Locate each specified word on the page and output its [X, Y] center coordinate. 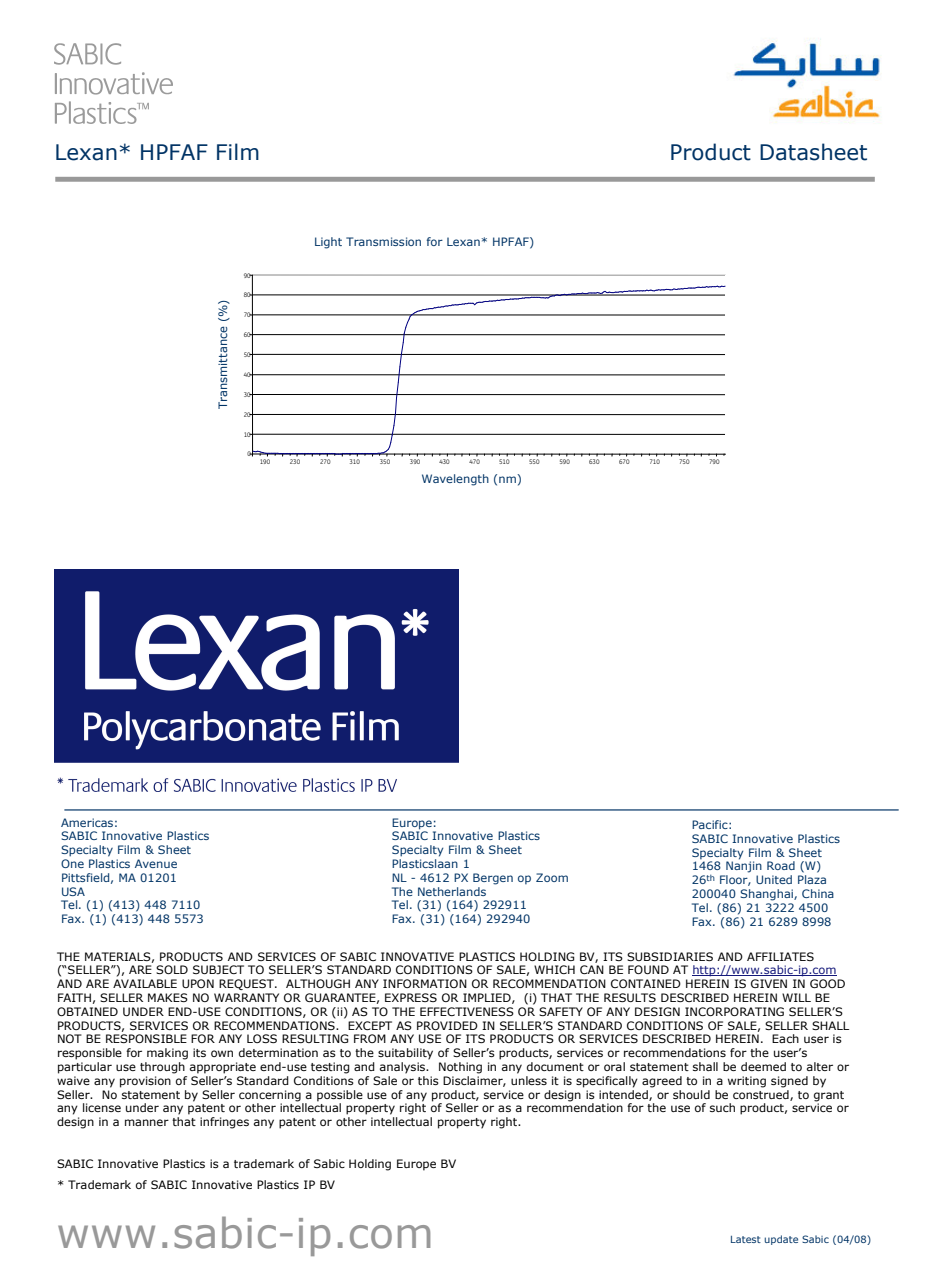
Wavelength [455, 480]
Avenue [156, 863]
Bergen [493, 879]
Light [328, 243]
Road [781, 865]
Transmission [383, 241]
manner [147, 1122]
